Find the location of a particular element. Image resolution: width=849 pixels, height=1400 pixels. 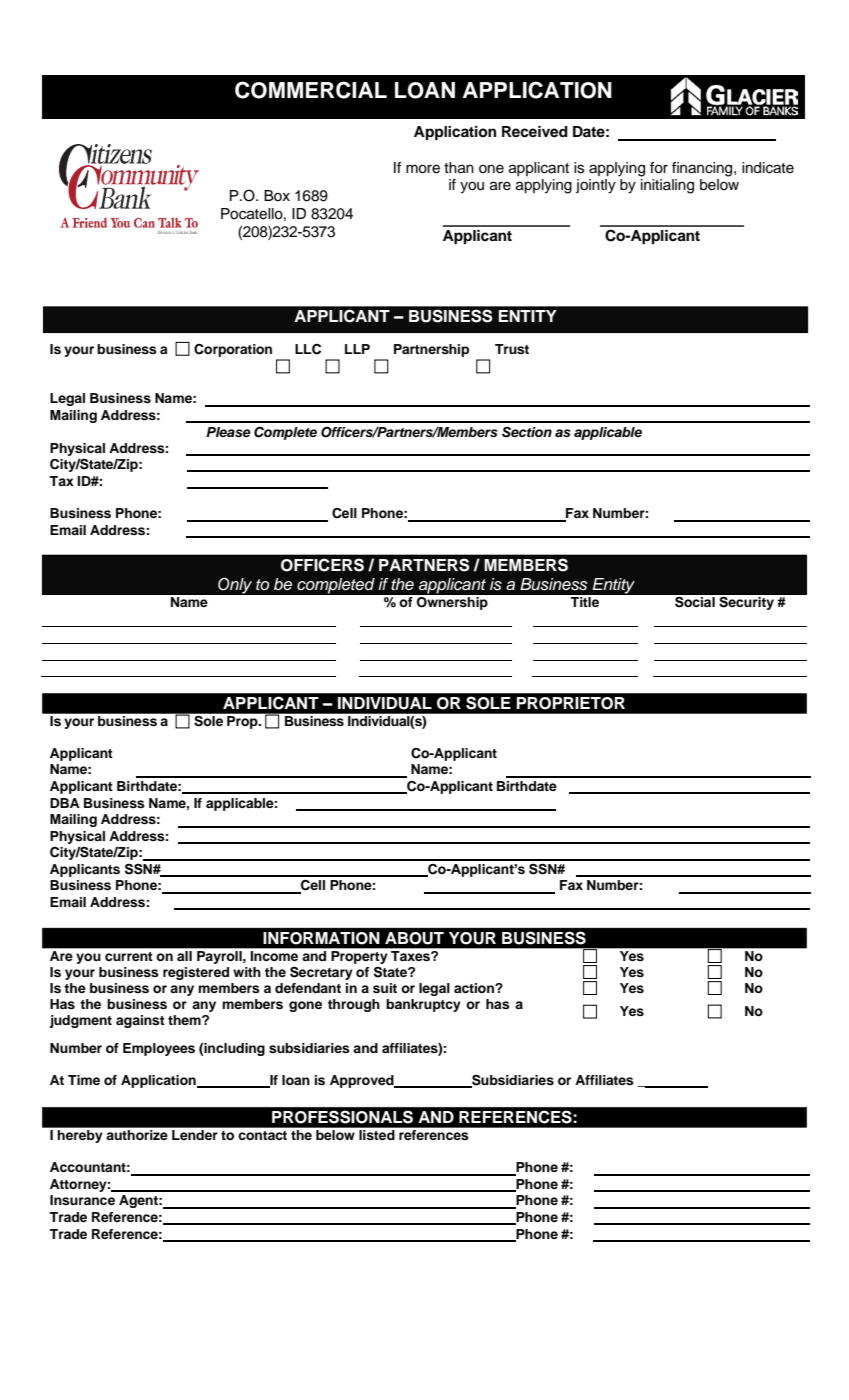

more is located at coordinates (423, 169).
